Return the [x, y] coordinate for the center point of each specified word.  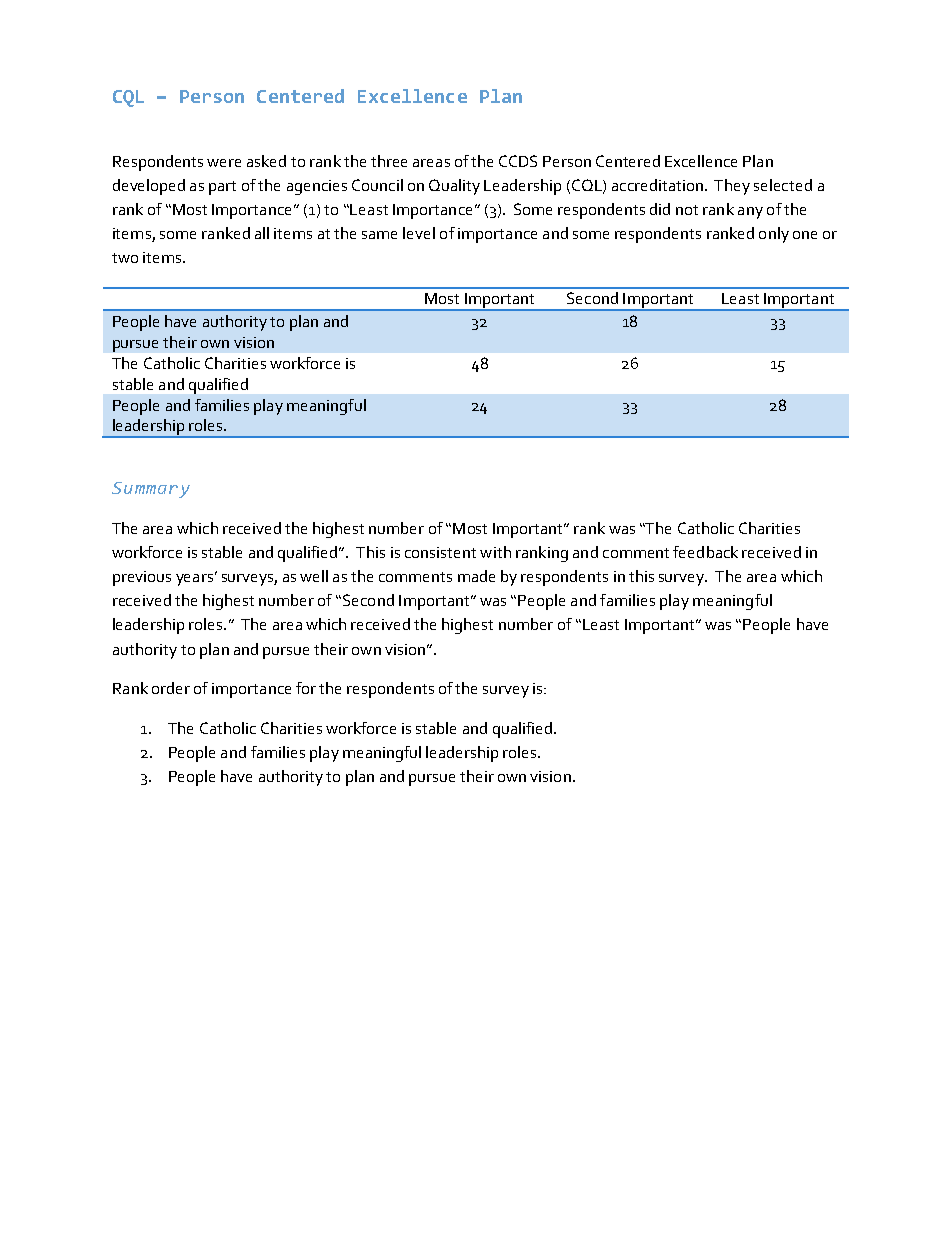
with [495, 552]
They [732, 187]
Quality [454, 187]
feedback [705, 552]
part [222, 188]
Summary [151, 490]
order [171, 688]
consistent [440, 552]
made [476, 576]
